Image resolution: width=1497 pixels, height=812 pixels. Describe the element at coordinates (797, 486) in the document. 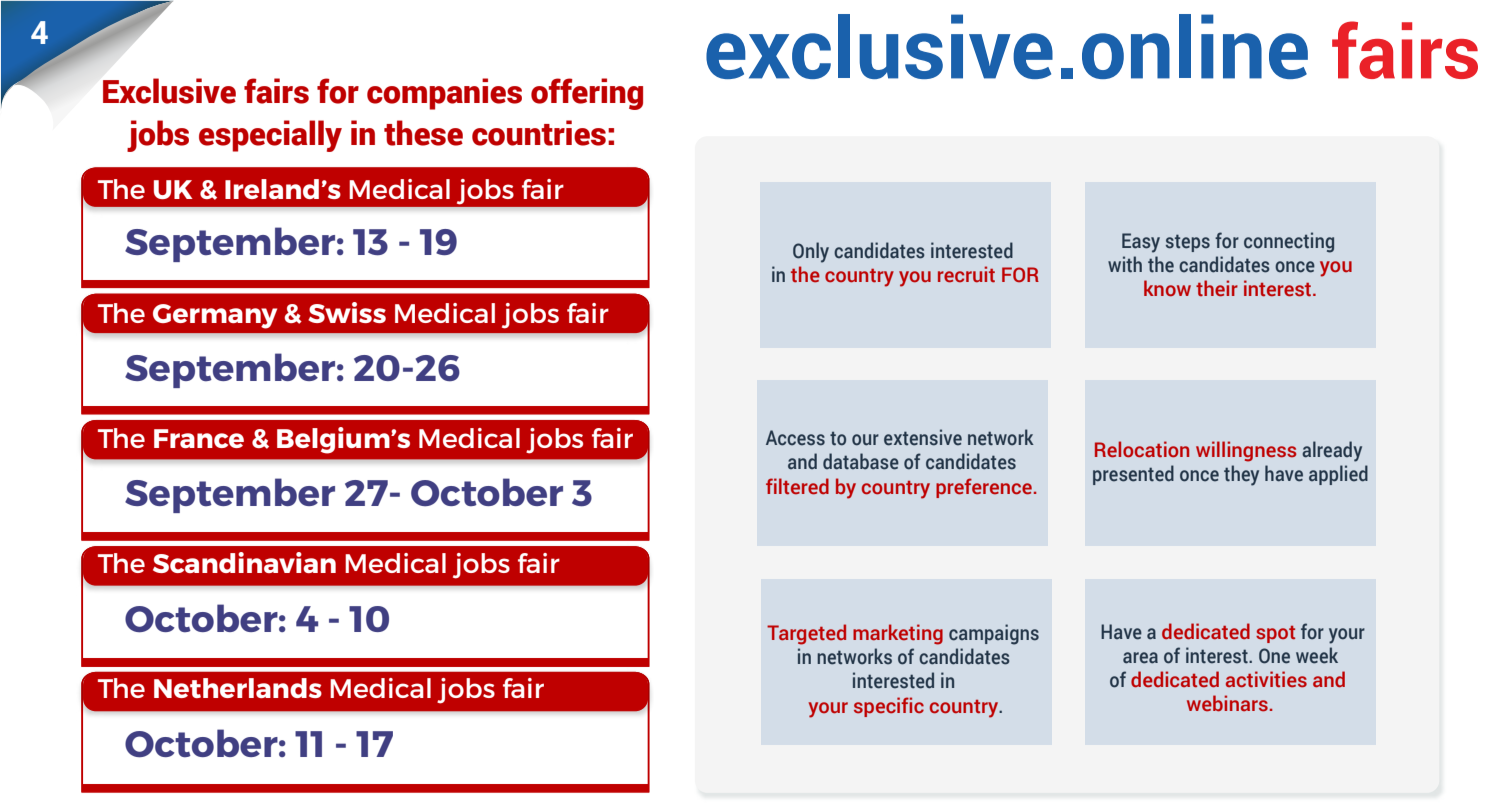

I see `filtered` at that location.
